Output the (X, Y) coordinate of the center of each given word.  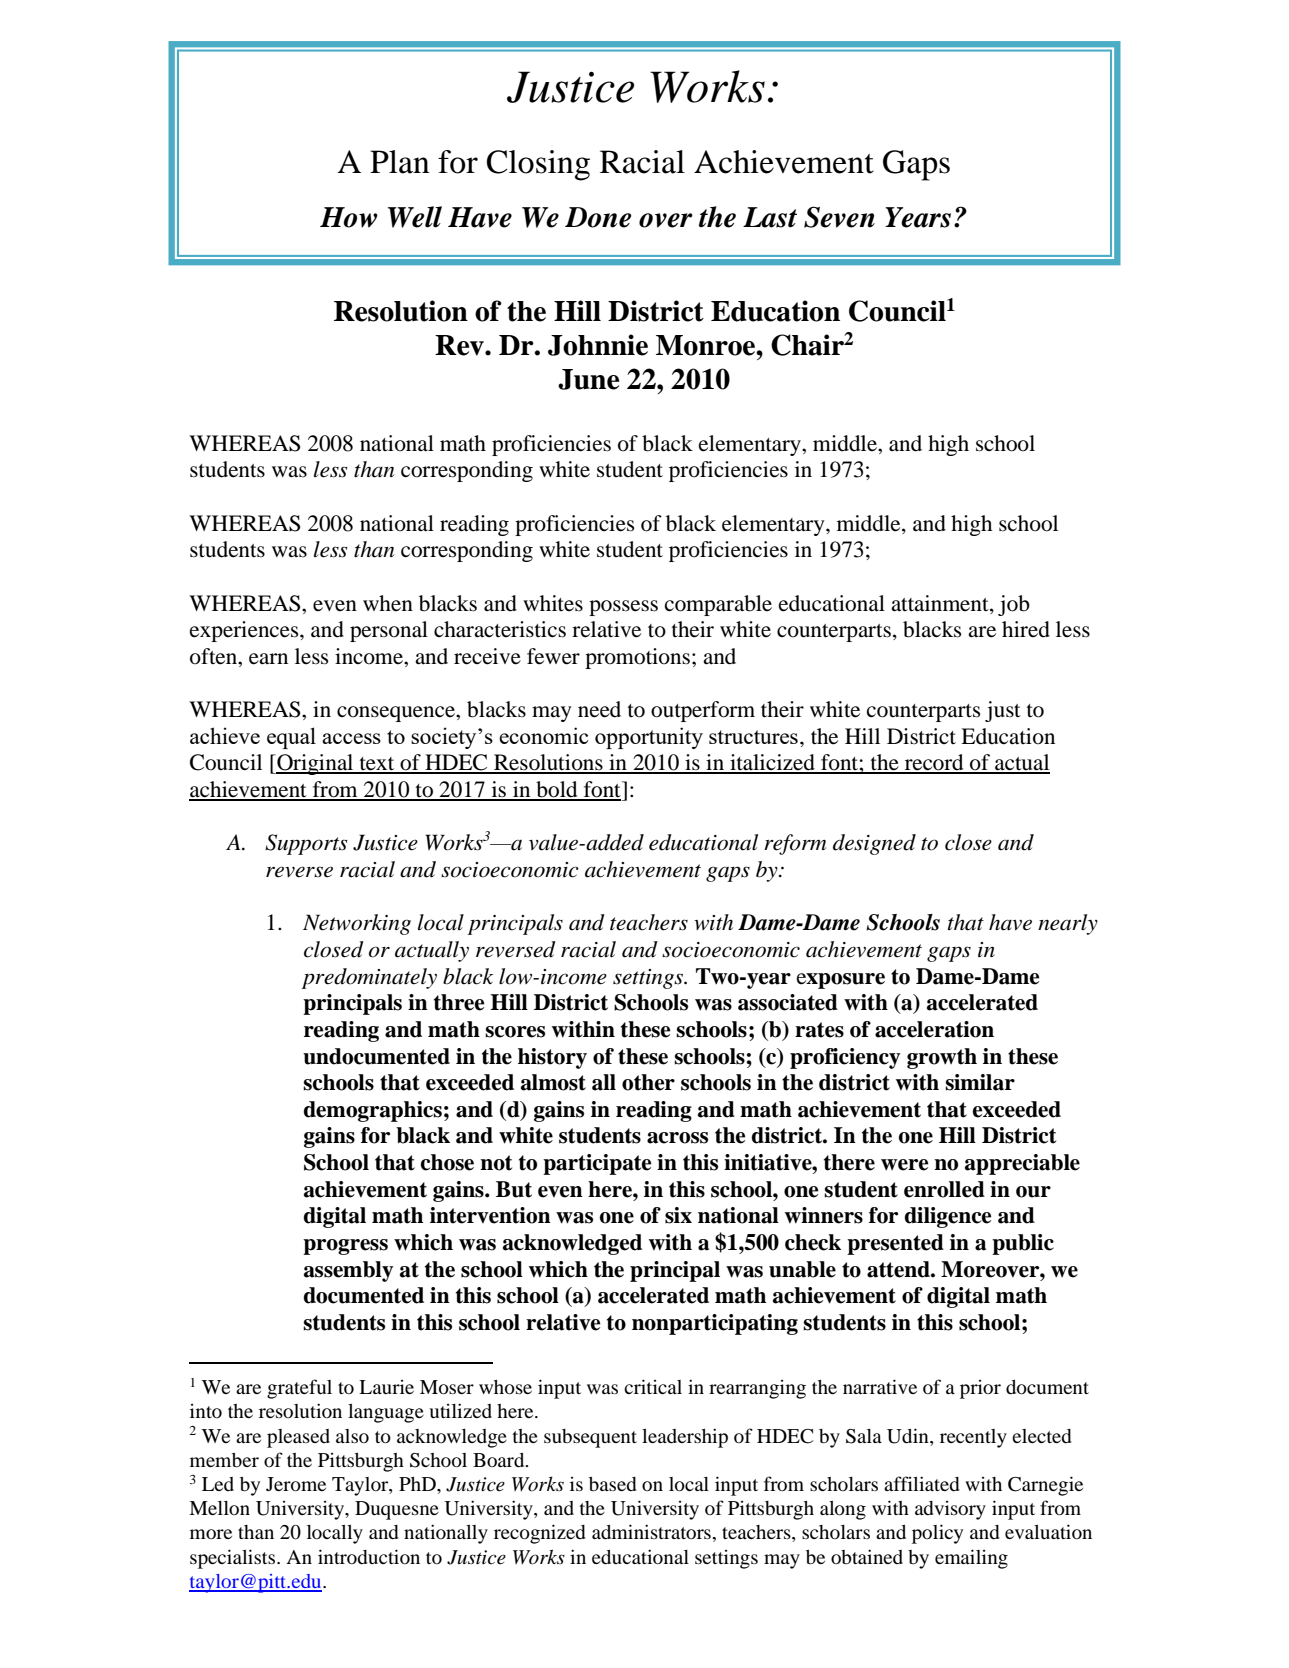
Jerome (296, 1484)
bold (557, 790)
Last (770, 217)
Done (598, 217)
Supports (306, 844)
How (349, 217)
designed (874, 844)
